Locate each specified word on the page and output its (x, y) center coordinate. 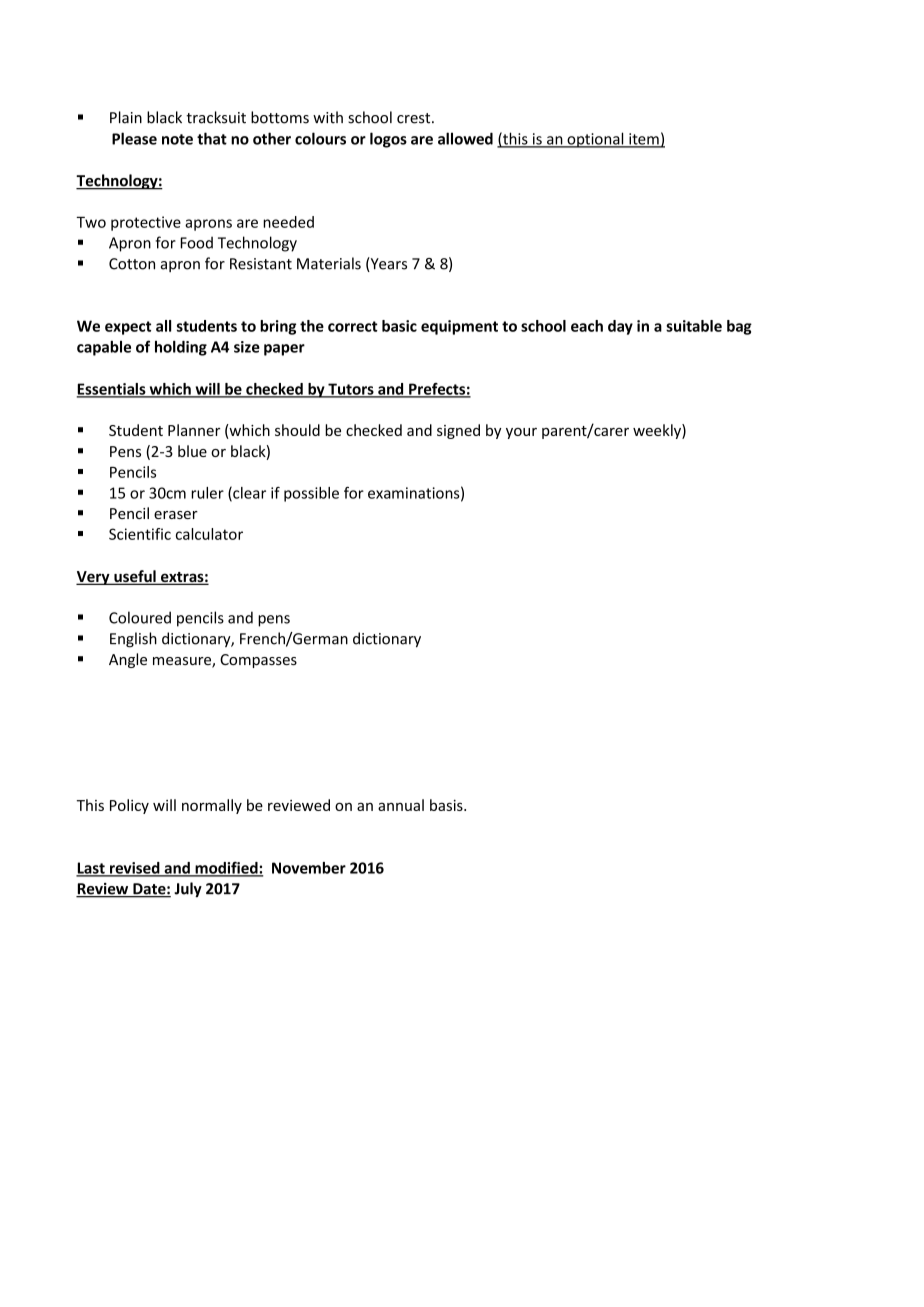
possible (311, 494)
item (644, 140)
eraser (176, 515)
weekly (658, 431)
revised (135, 869)
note (177, 139)
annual (401, 805)
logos (388, 140)
